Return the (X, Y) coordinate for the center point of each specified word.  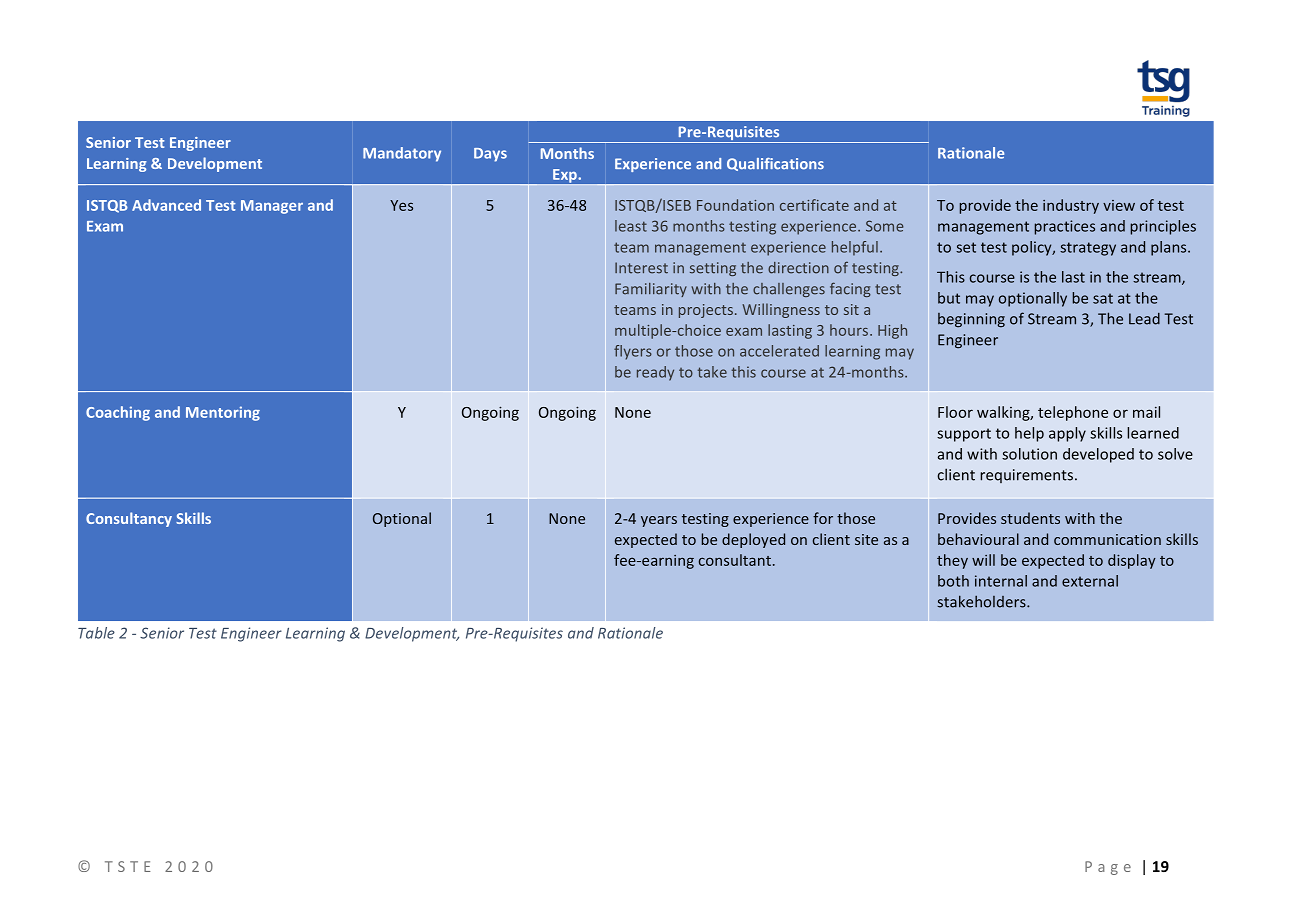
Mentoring (223, 413)
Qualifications (775, 164)
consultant (735, 560)
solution (1029, 454)
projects (706, 311)
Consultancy (129, 519)
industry (1071, 206)
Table (96, 633)
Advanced (166, 205)
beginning (971, 320)
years (659, 521)
